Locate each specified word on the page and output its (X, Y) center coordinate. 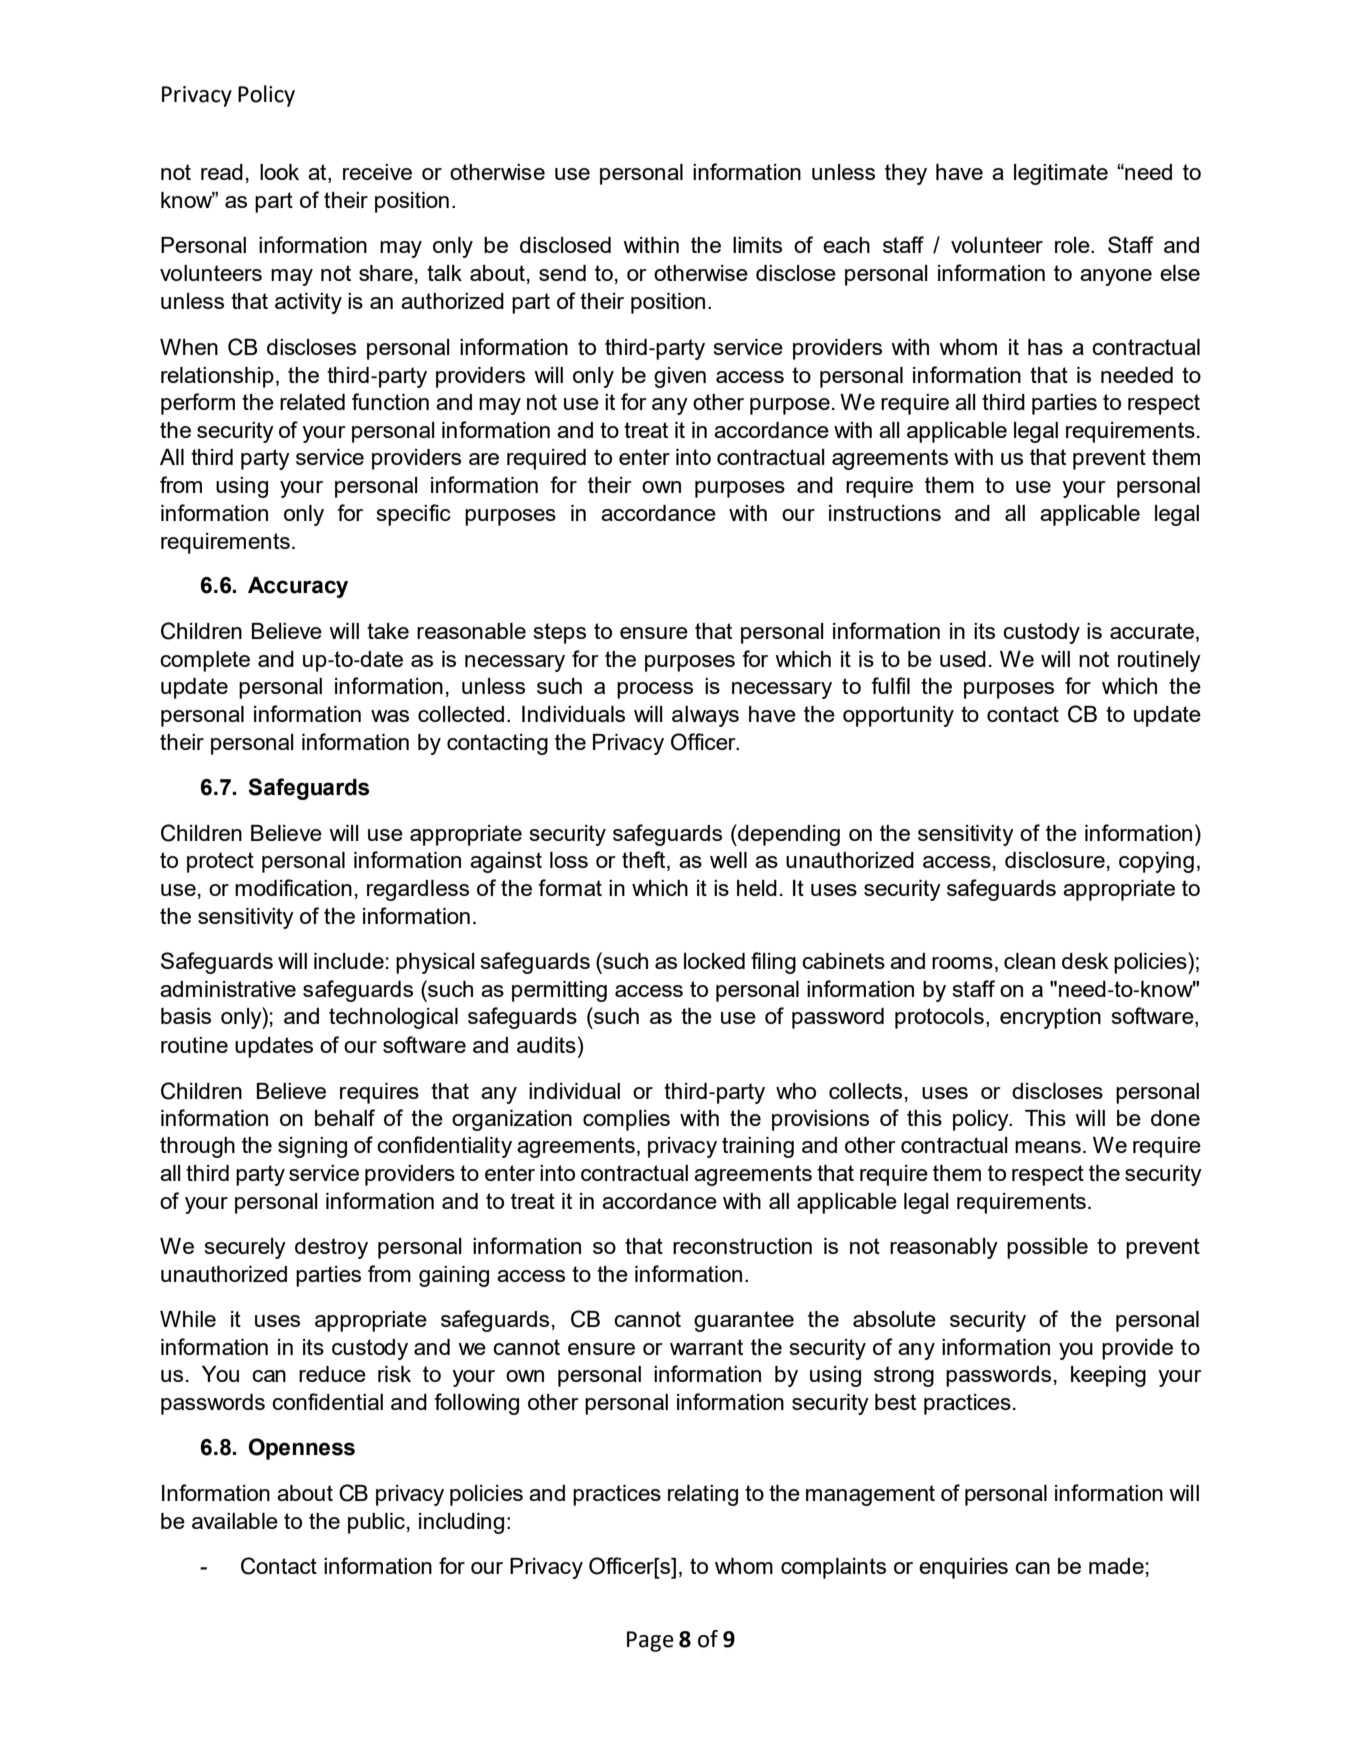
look (279, 172)
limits (757, 245)
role (1073, 245)
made (1116, 1566)
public (376, 1523)
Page (650, 1641)
